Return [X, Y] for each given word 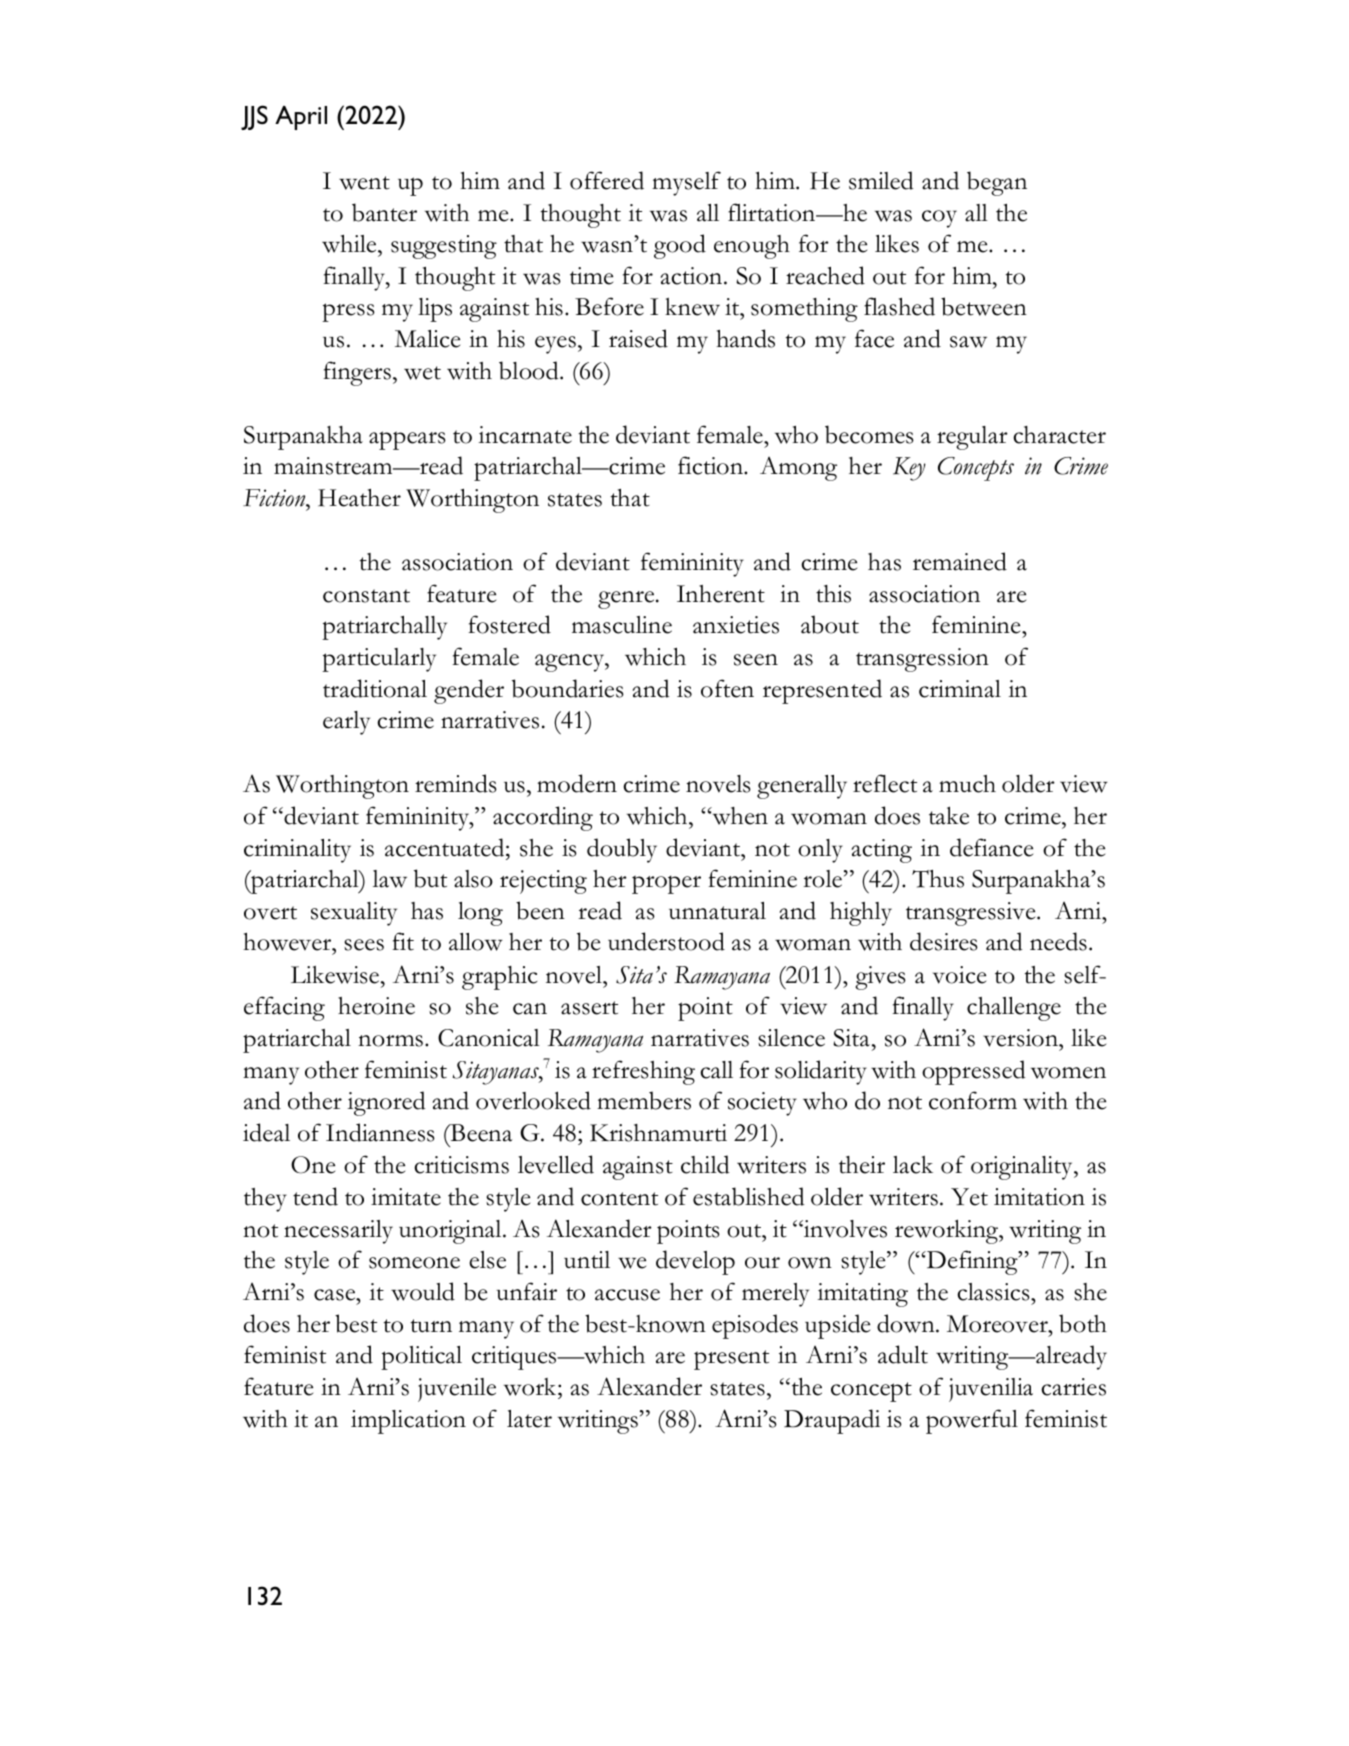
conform [973, 1100]
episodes [755, 1326]
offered [607, 180]
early [346, 723]
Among [798, 469]
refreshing [643, 1072]
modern [577, 783]
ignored [387, 1103]
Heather [359, 498]
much [967, 784]
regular [972, 438]
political [421, 1358]
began [997, 183]
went [364, 183]
